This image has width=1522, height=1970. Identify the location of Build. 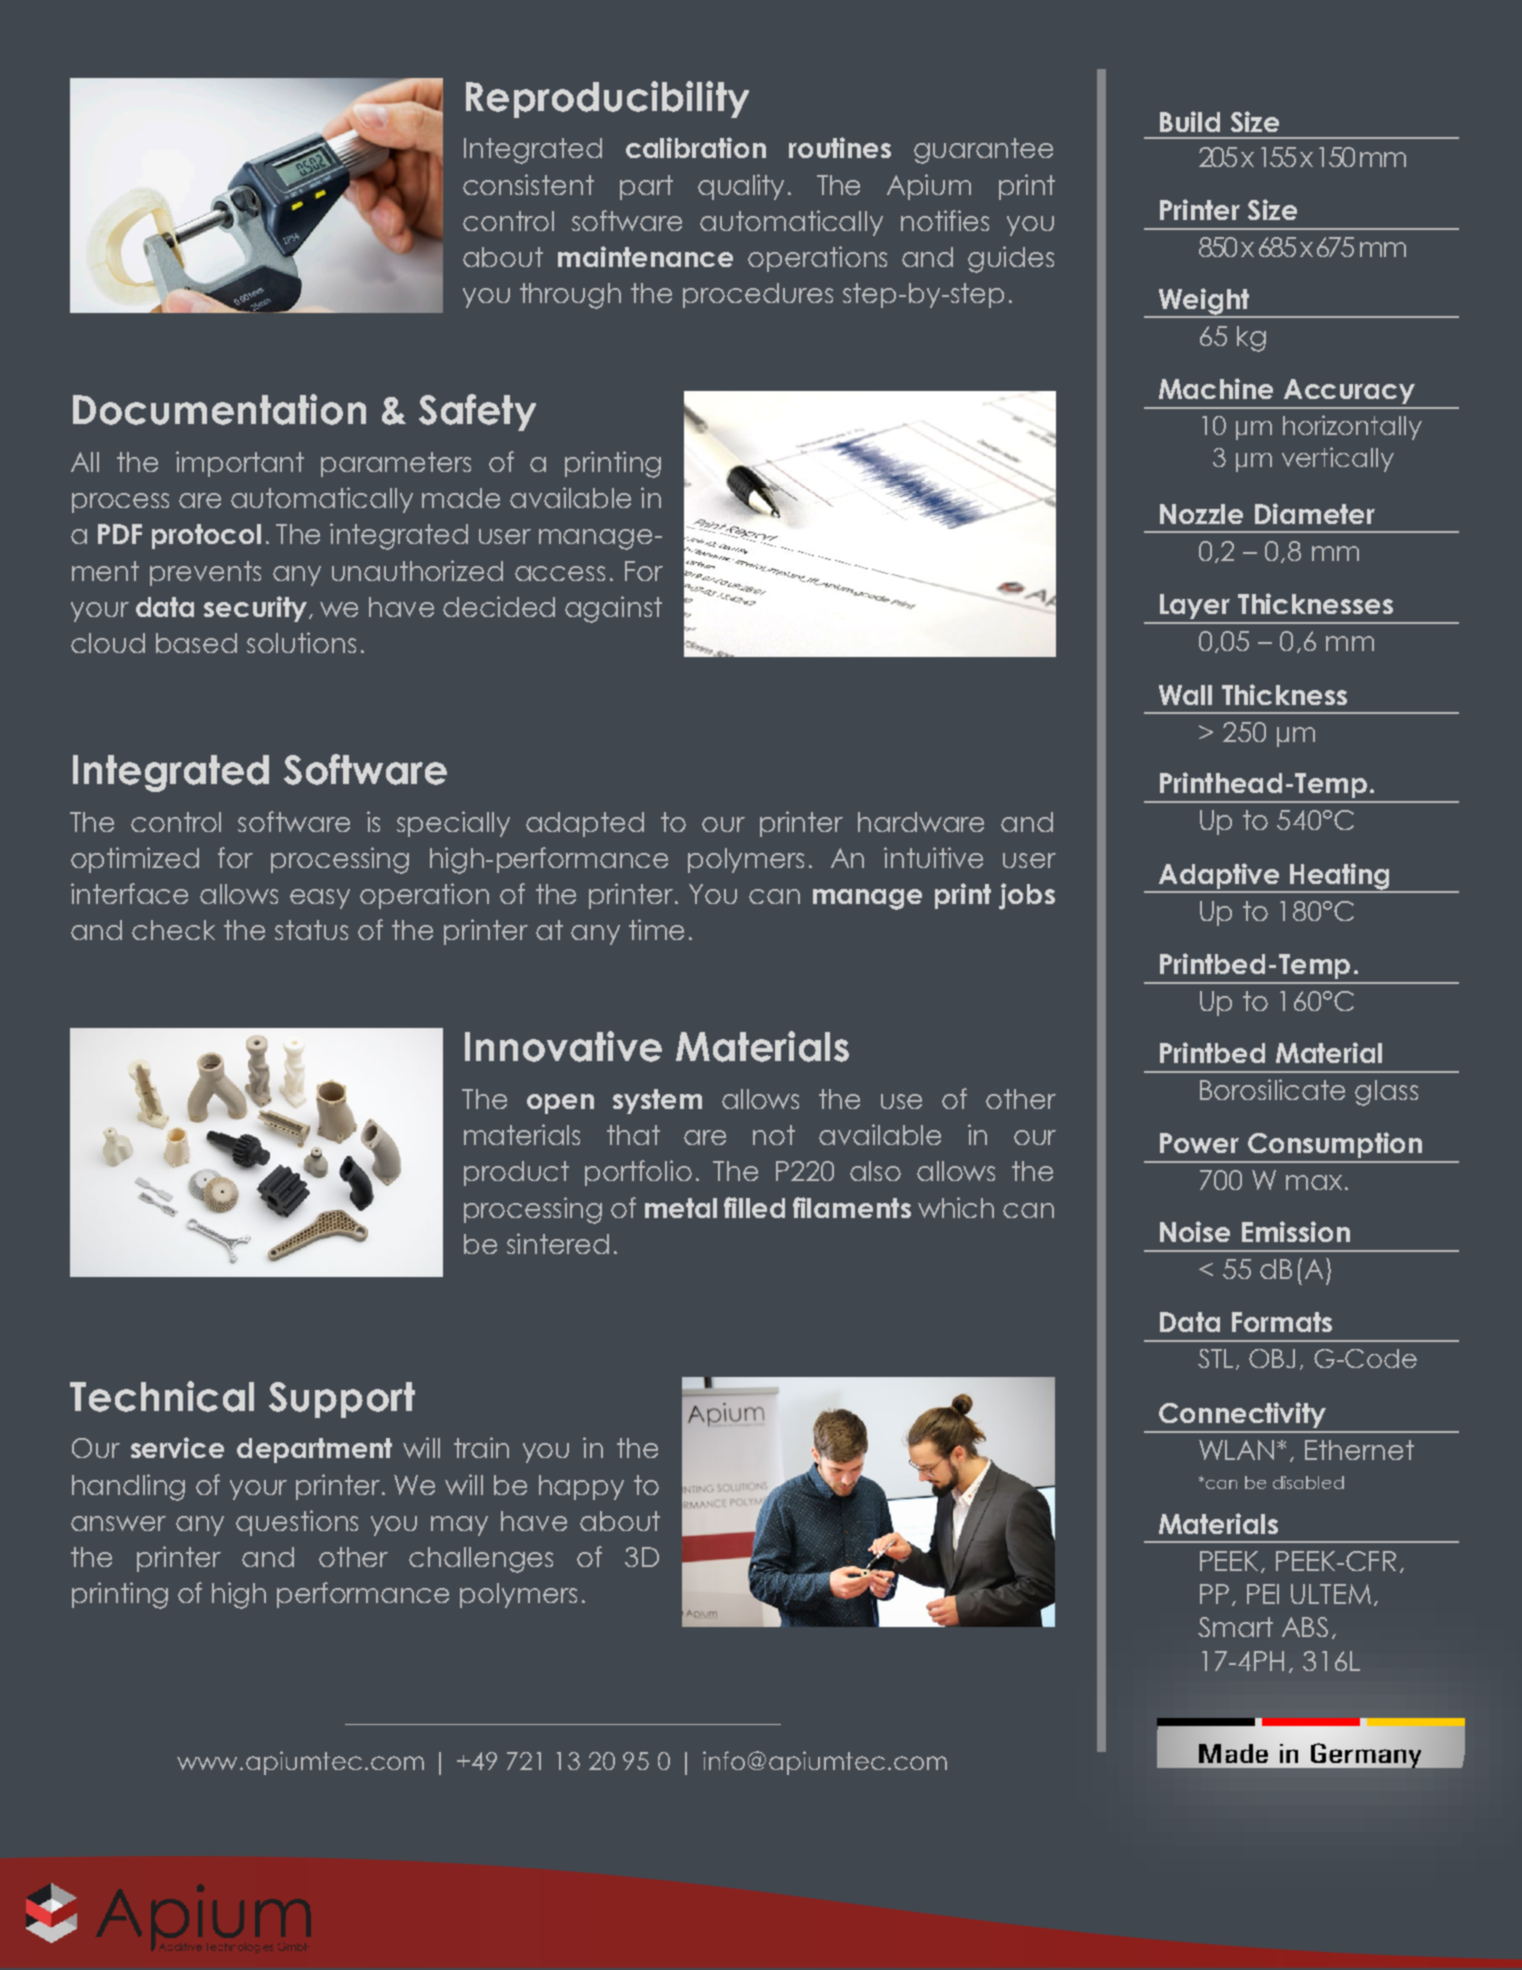
(1190, 121).
